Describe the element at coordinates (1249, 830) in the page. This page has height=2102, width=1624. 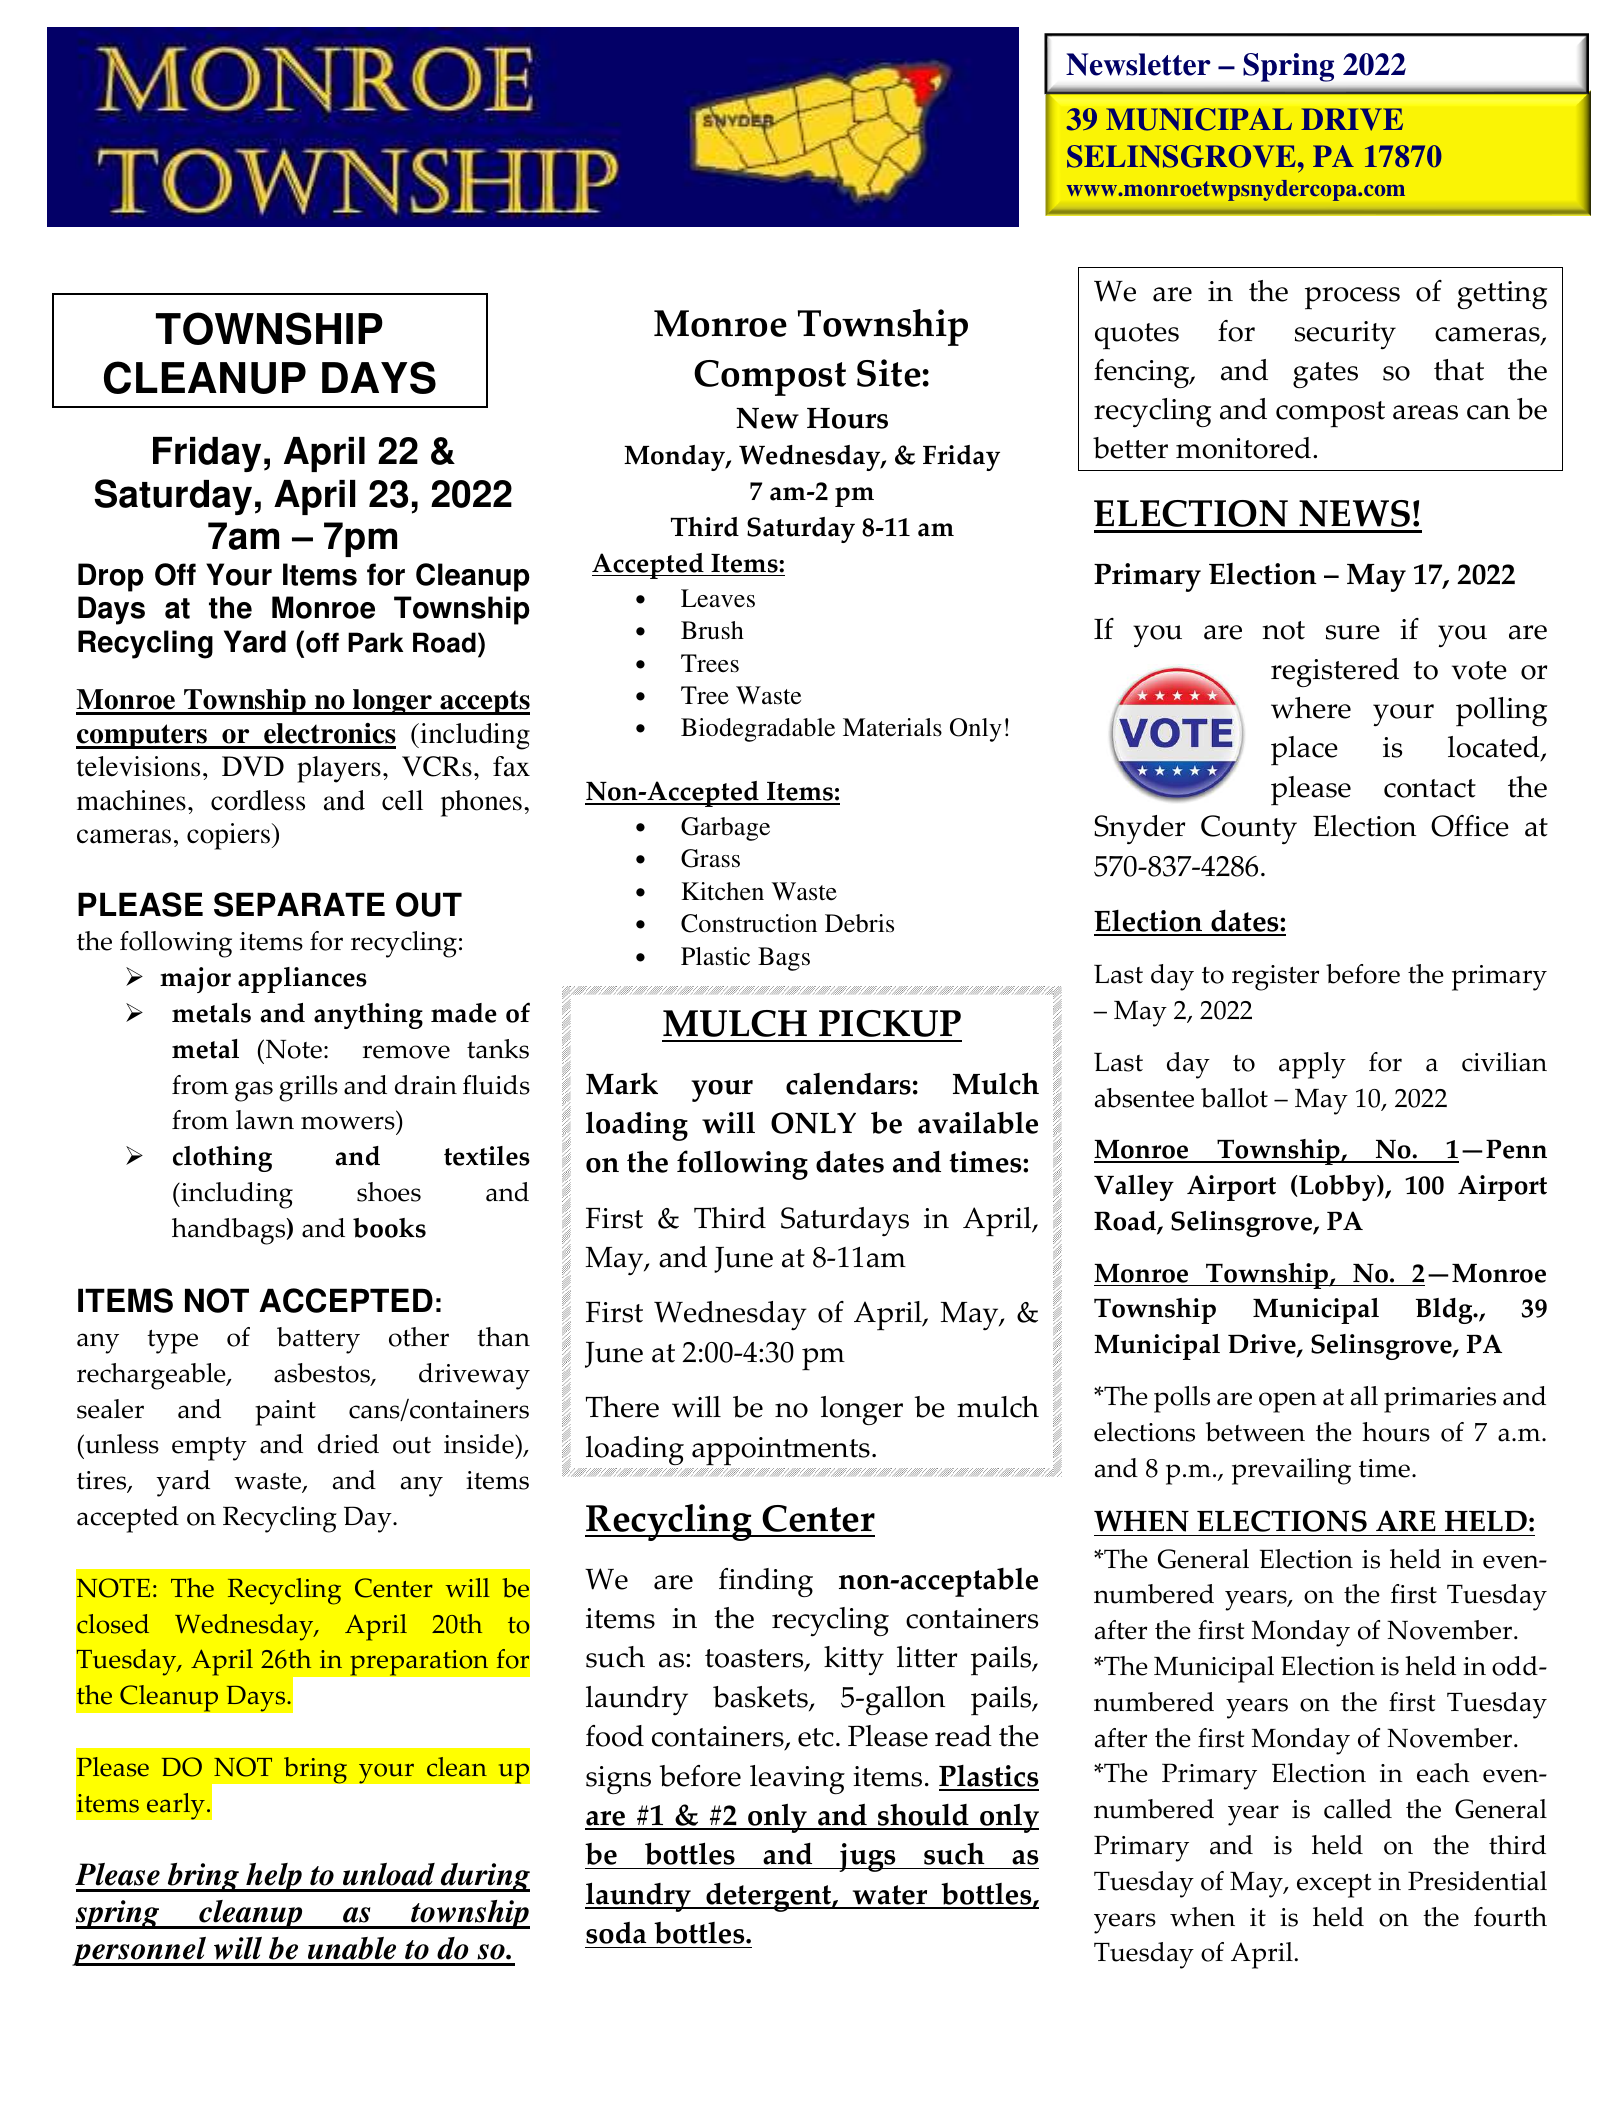
I see `County` at that location.
